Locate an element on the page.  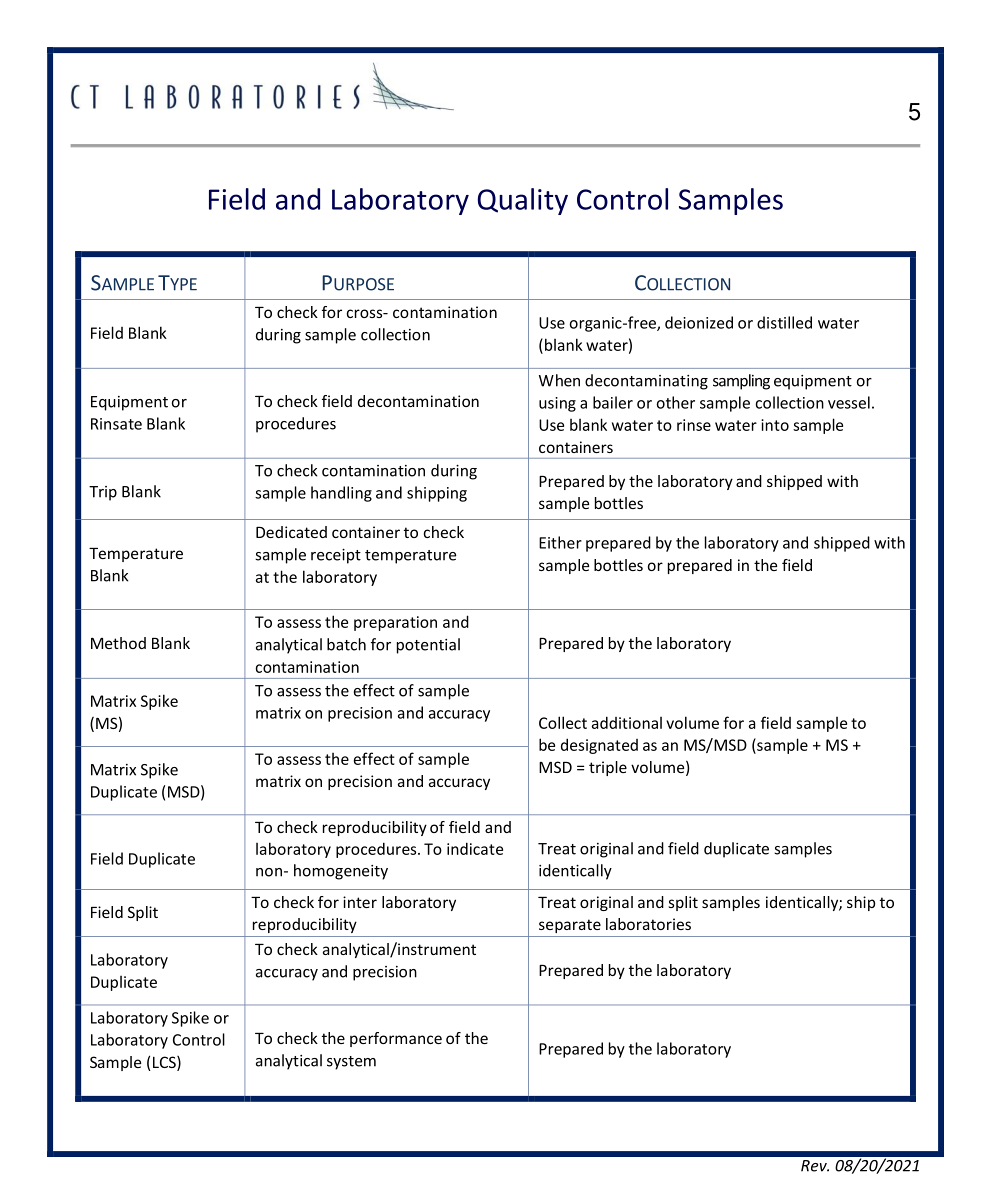
additional is located at coordinates (627, 722).
